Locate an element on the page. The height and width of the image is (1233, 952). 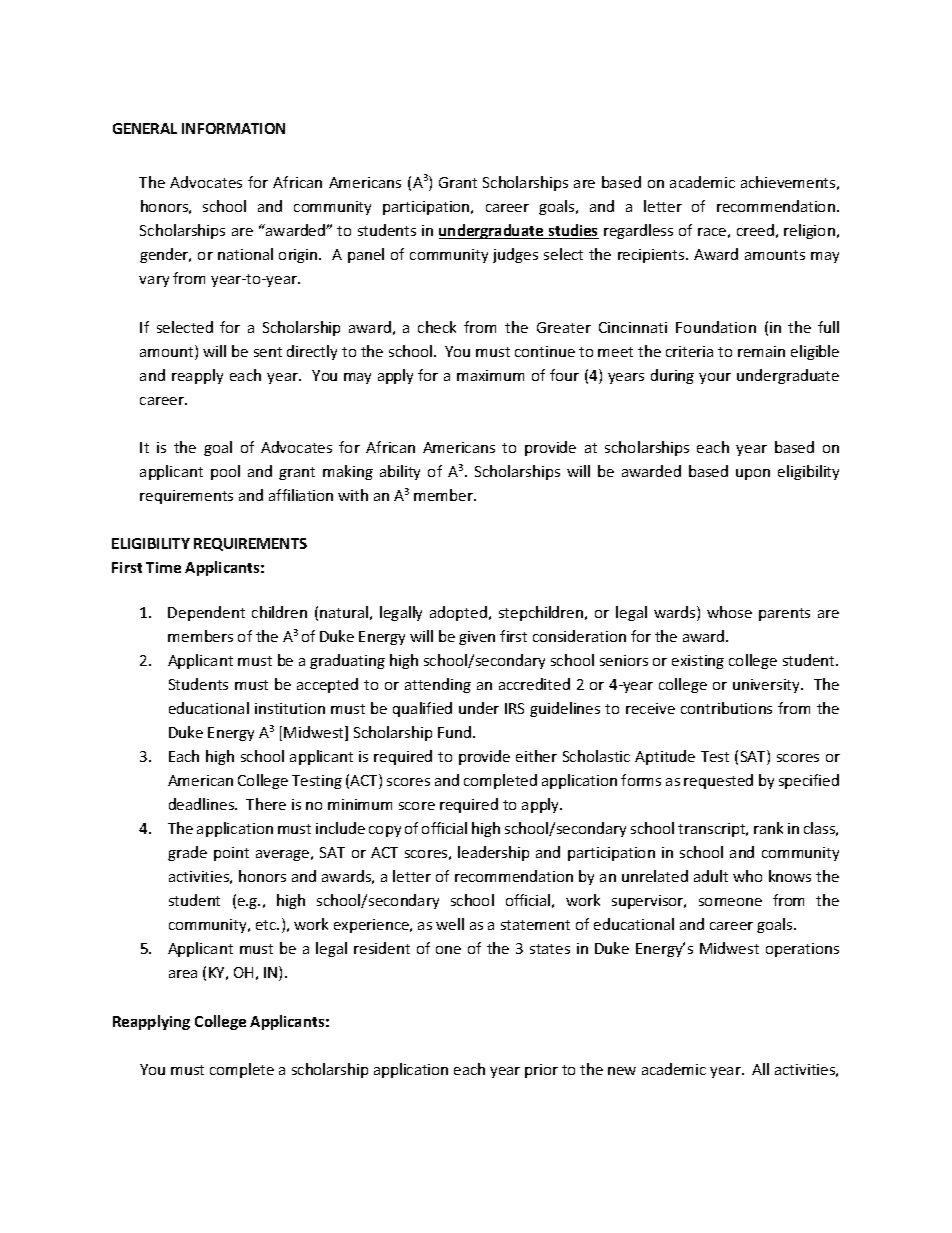
area is located at coordinates (183, 974).
